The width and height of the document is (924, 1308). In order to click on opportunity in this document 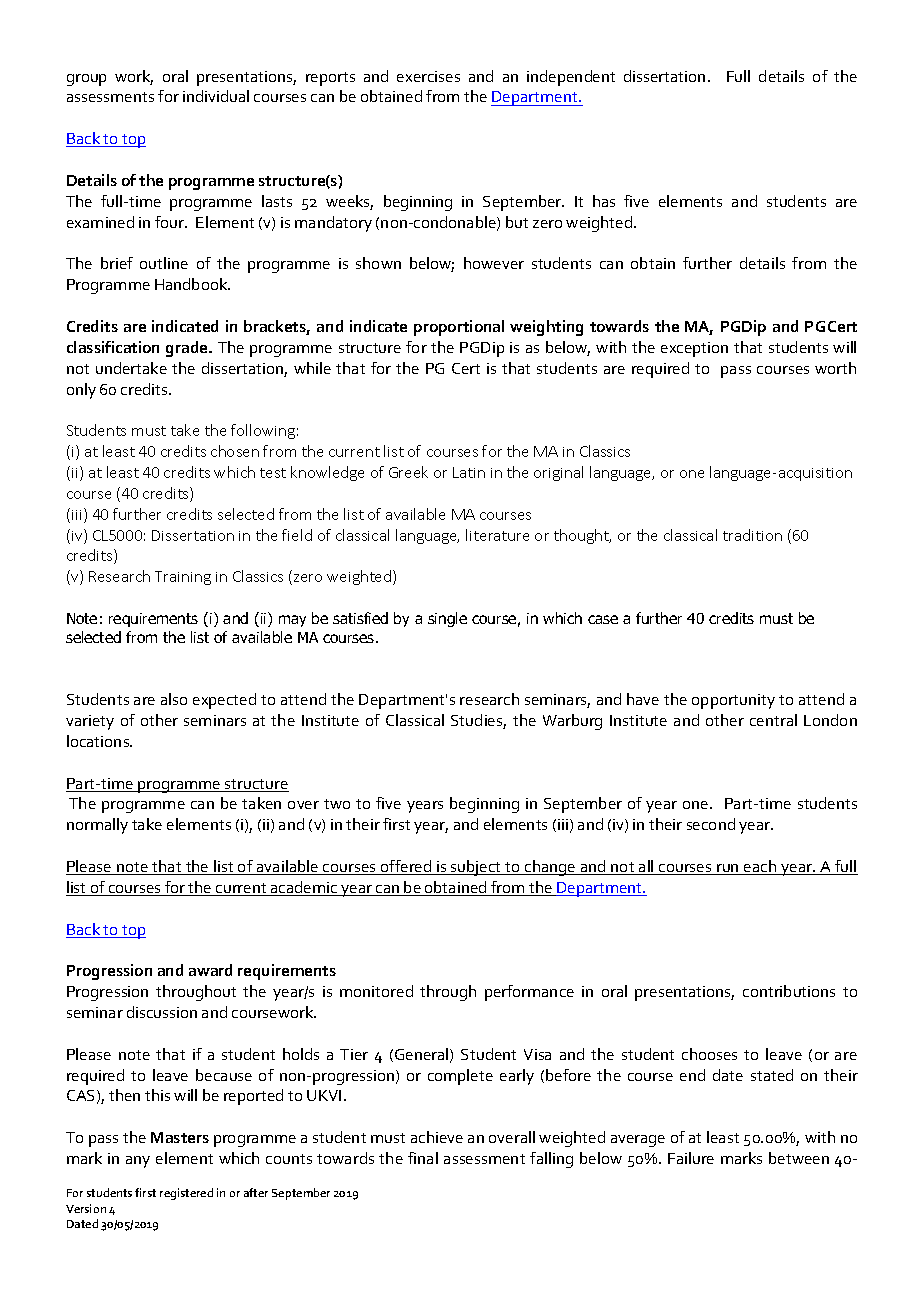, I will do `click(733, 701)`.
